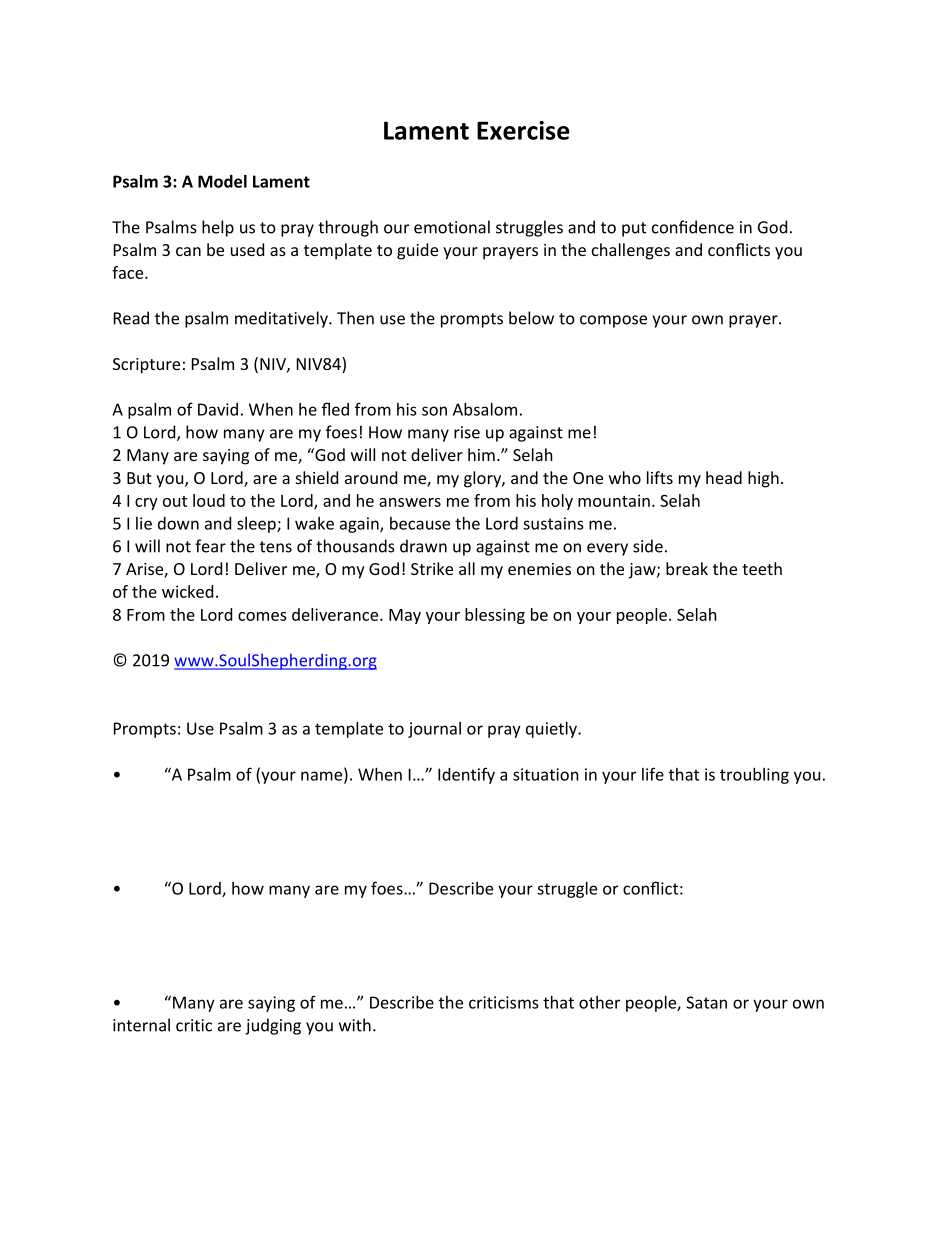 This image has width=952, height=1233. I want to click on internal, so click(141, 1025).
